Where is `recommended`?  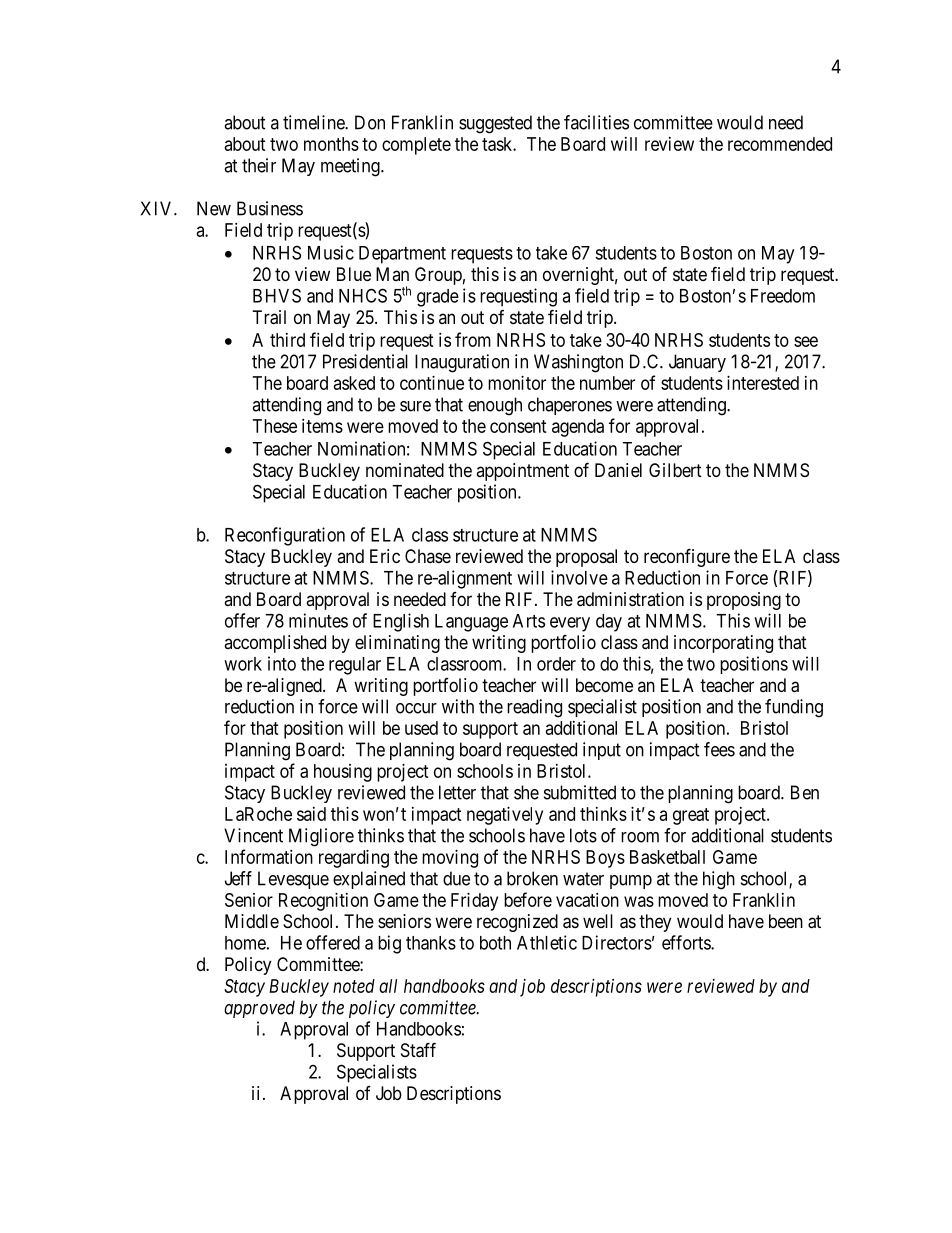
recommended is located at coordinates (780, 144).
